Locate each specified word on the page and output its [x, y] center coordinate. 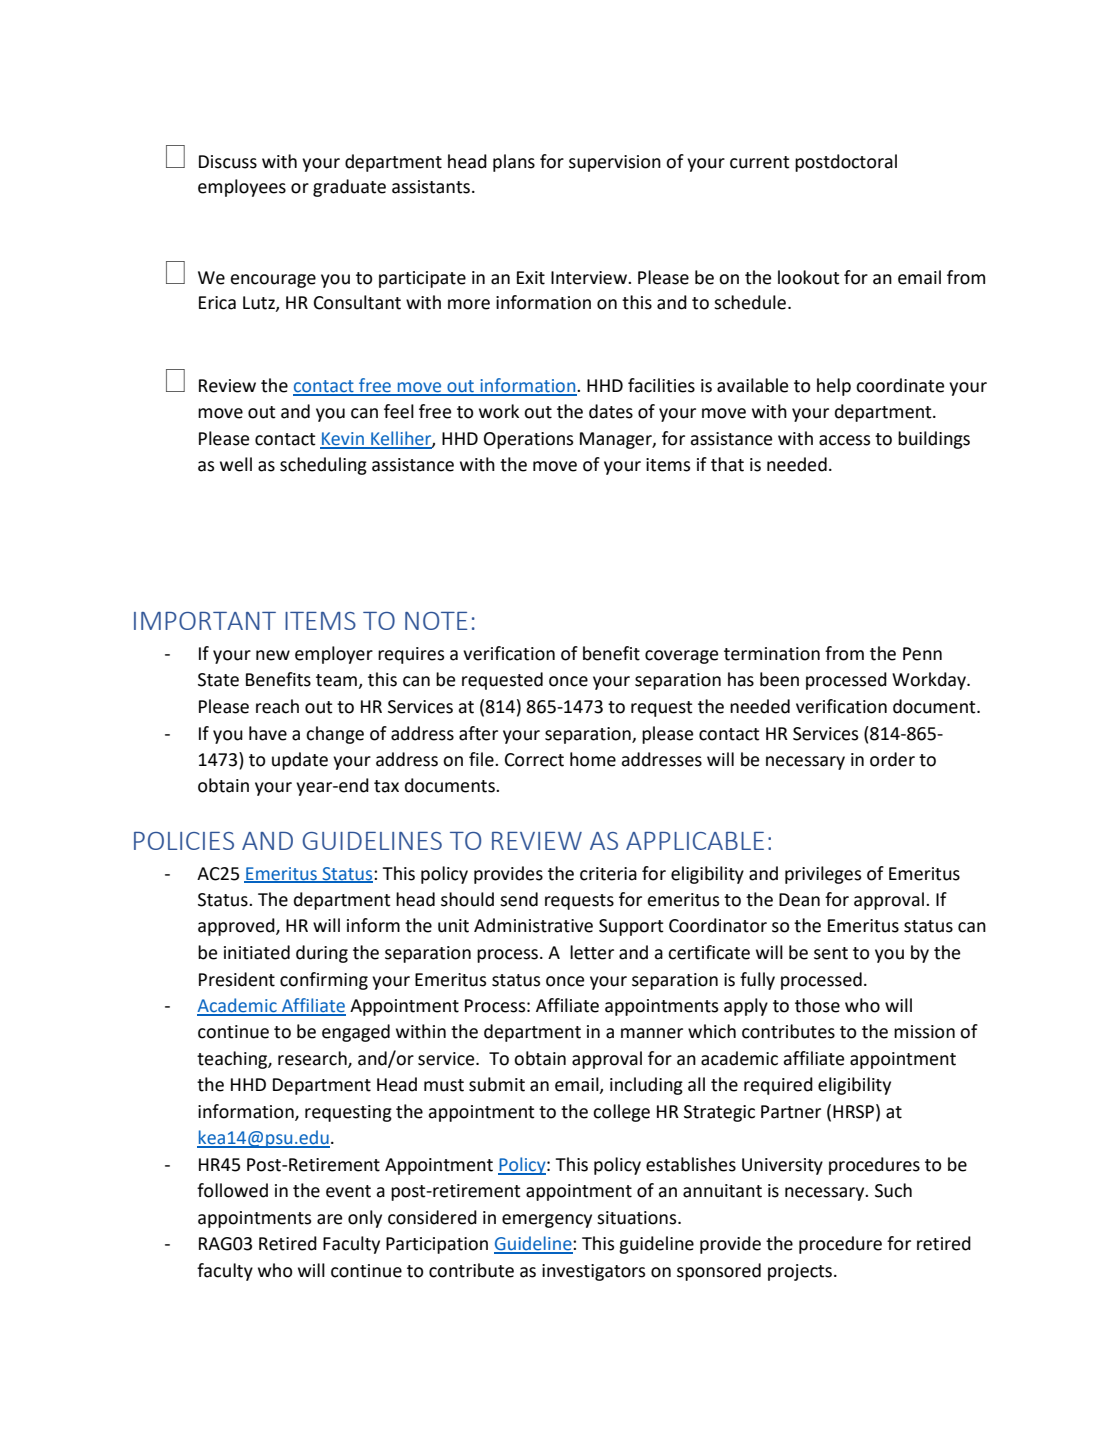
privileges [823, 875]
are [329, 1219]
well [236, 464]
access [844, 440]
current [760, 162]
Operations [528, 440]
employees [242, 188]
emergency [547, 1221]
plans [514, 163]
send [519, 899]
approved [237, 927]
